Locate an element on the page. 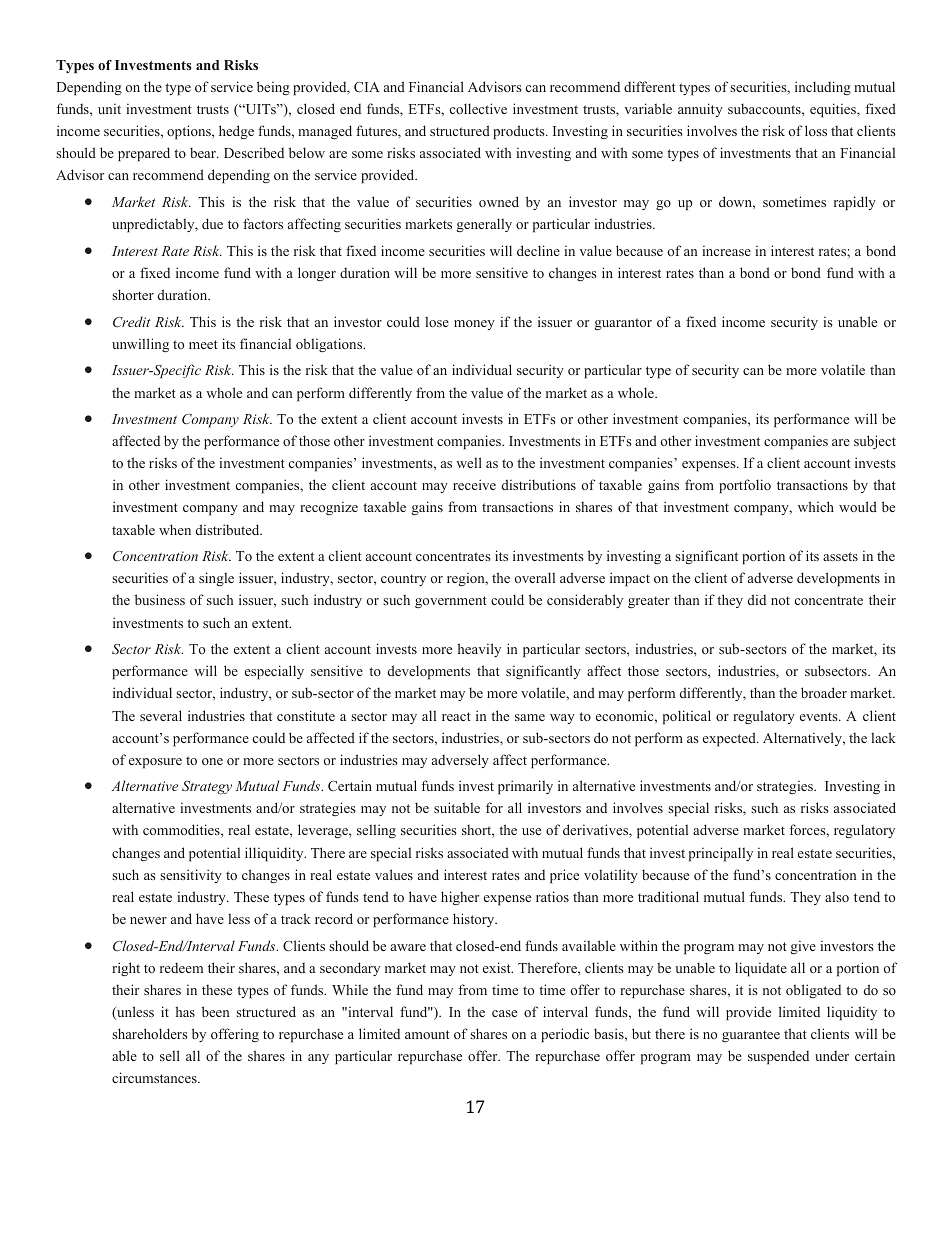  collective is located at coordinates (478, 108).
